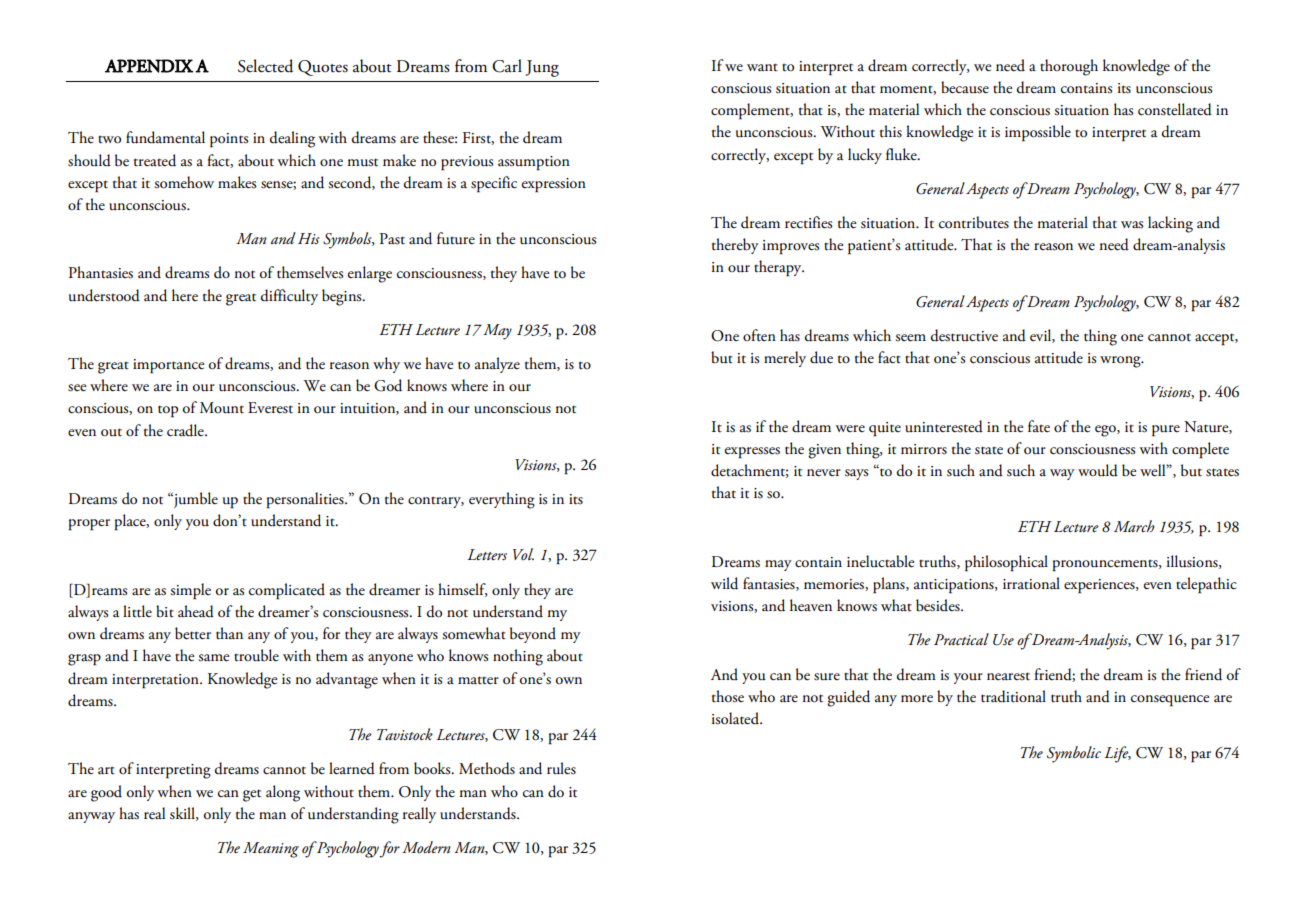 The image size is (1308, 924). I want to click on Meaning, so click(271, 850).
